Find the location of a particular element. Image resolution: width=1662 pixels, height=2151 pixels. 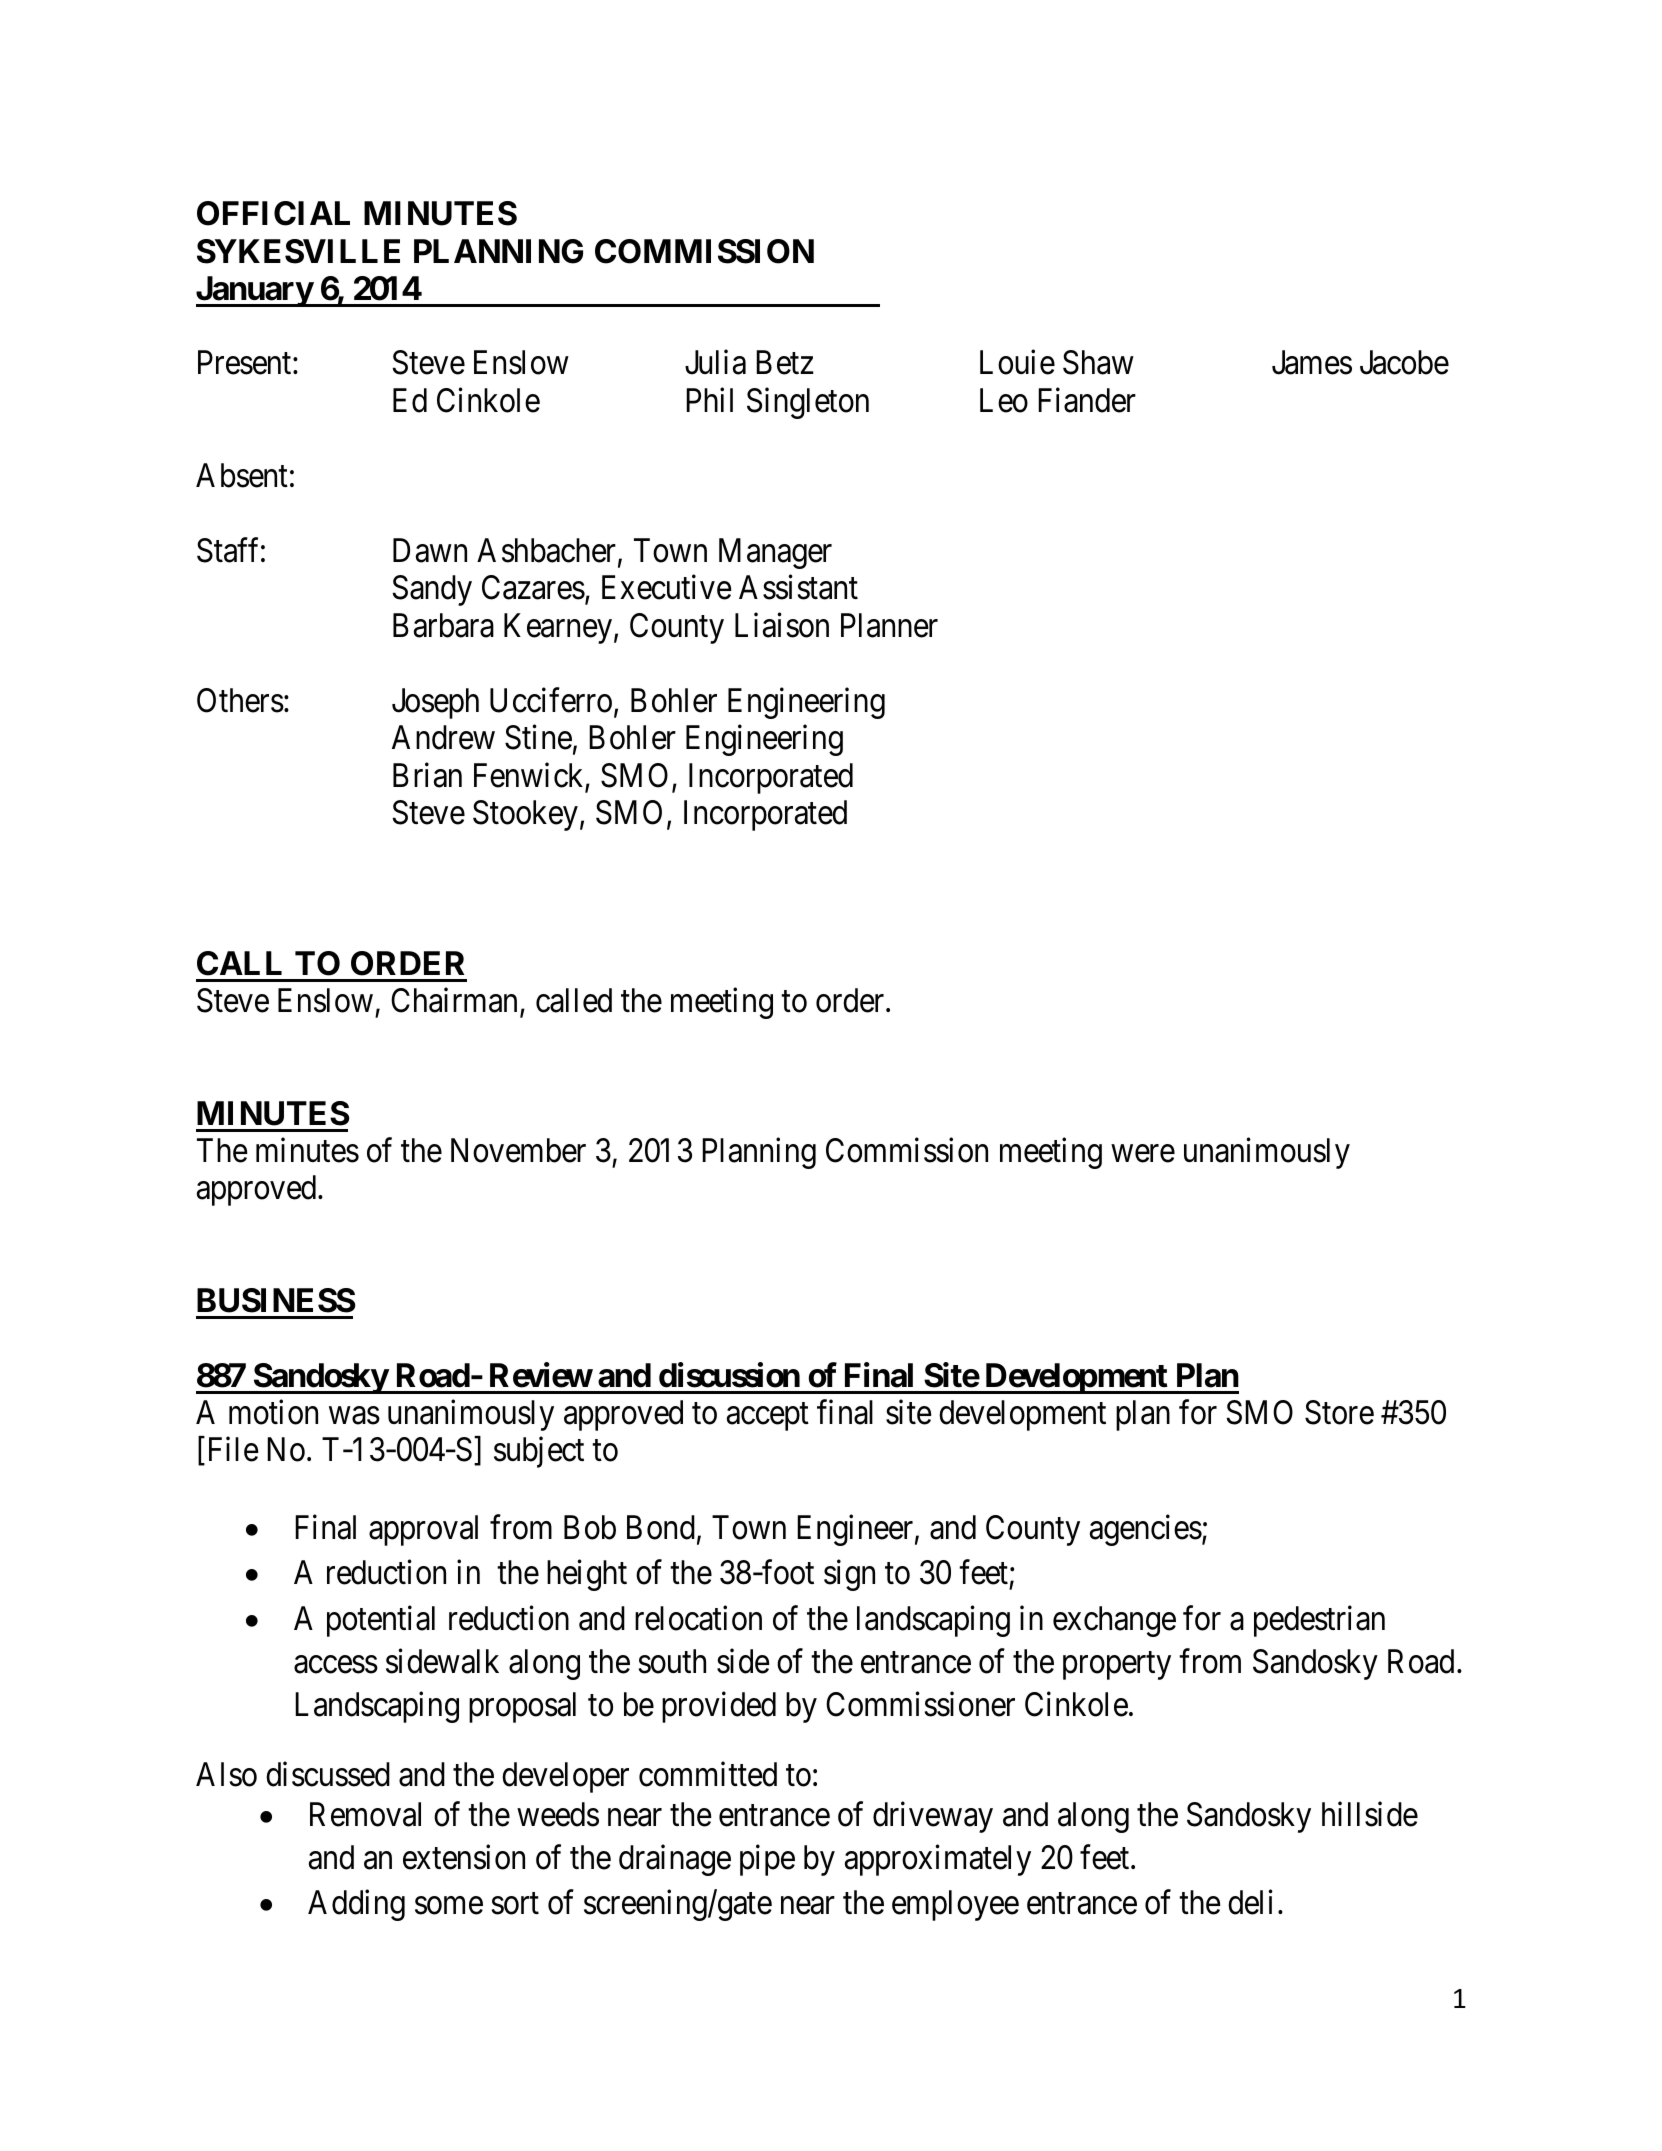

Removal is located at coordinates (365, 1814).
